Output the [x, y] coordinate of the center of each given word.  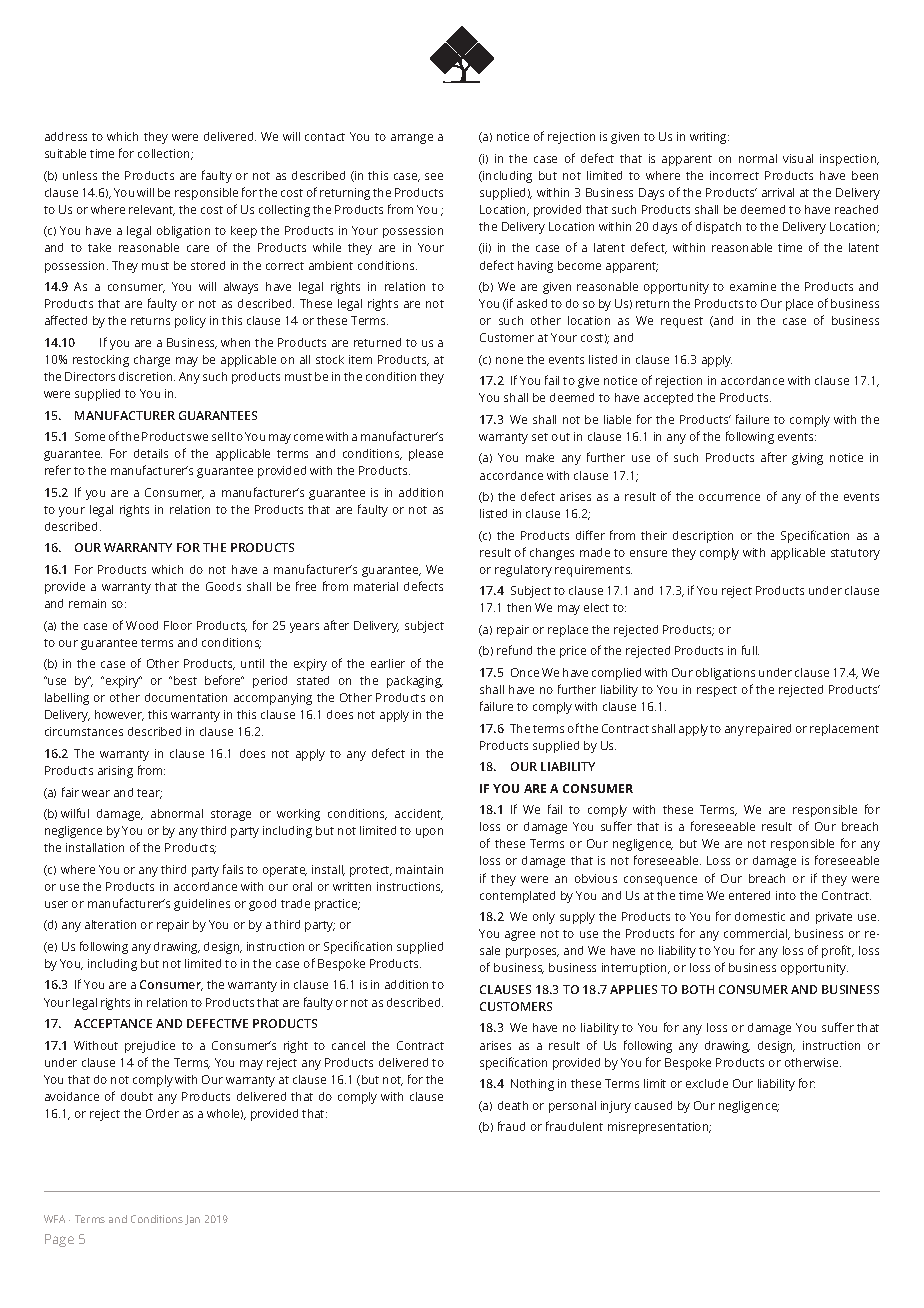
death [513, 1105]
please [426, 455]
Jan [192, 1220]
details [151, 453]
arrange [412, 139]
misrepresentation [659, 1128]
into [786, 895]
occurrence [729, 497]
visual [798, 158]
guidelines [202, 905]
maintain [419, 869]
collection [165, 154]
